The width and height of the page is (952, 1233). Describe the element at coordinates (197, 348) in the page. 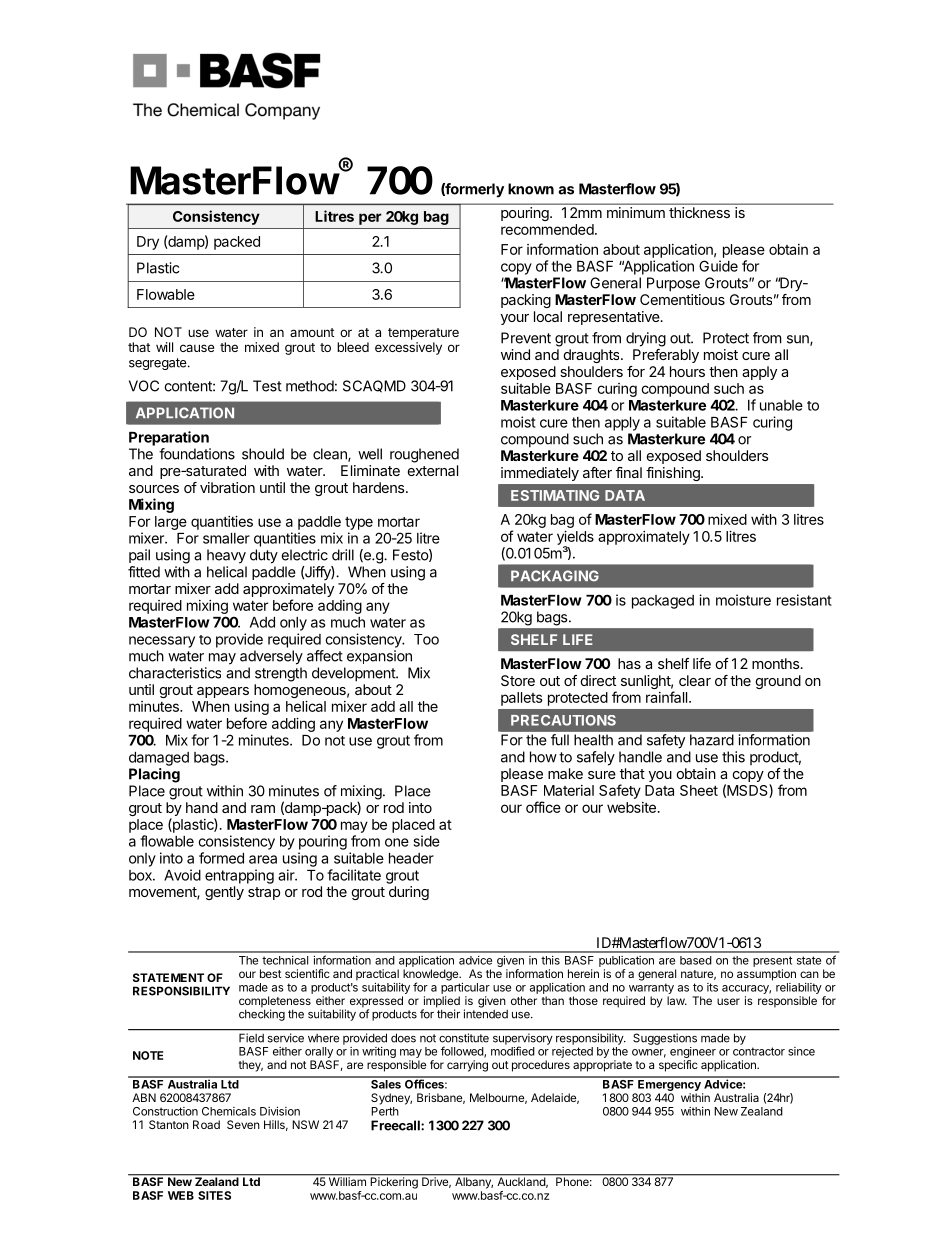

I see `cause` at that location.
